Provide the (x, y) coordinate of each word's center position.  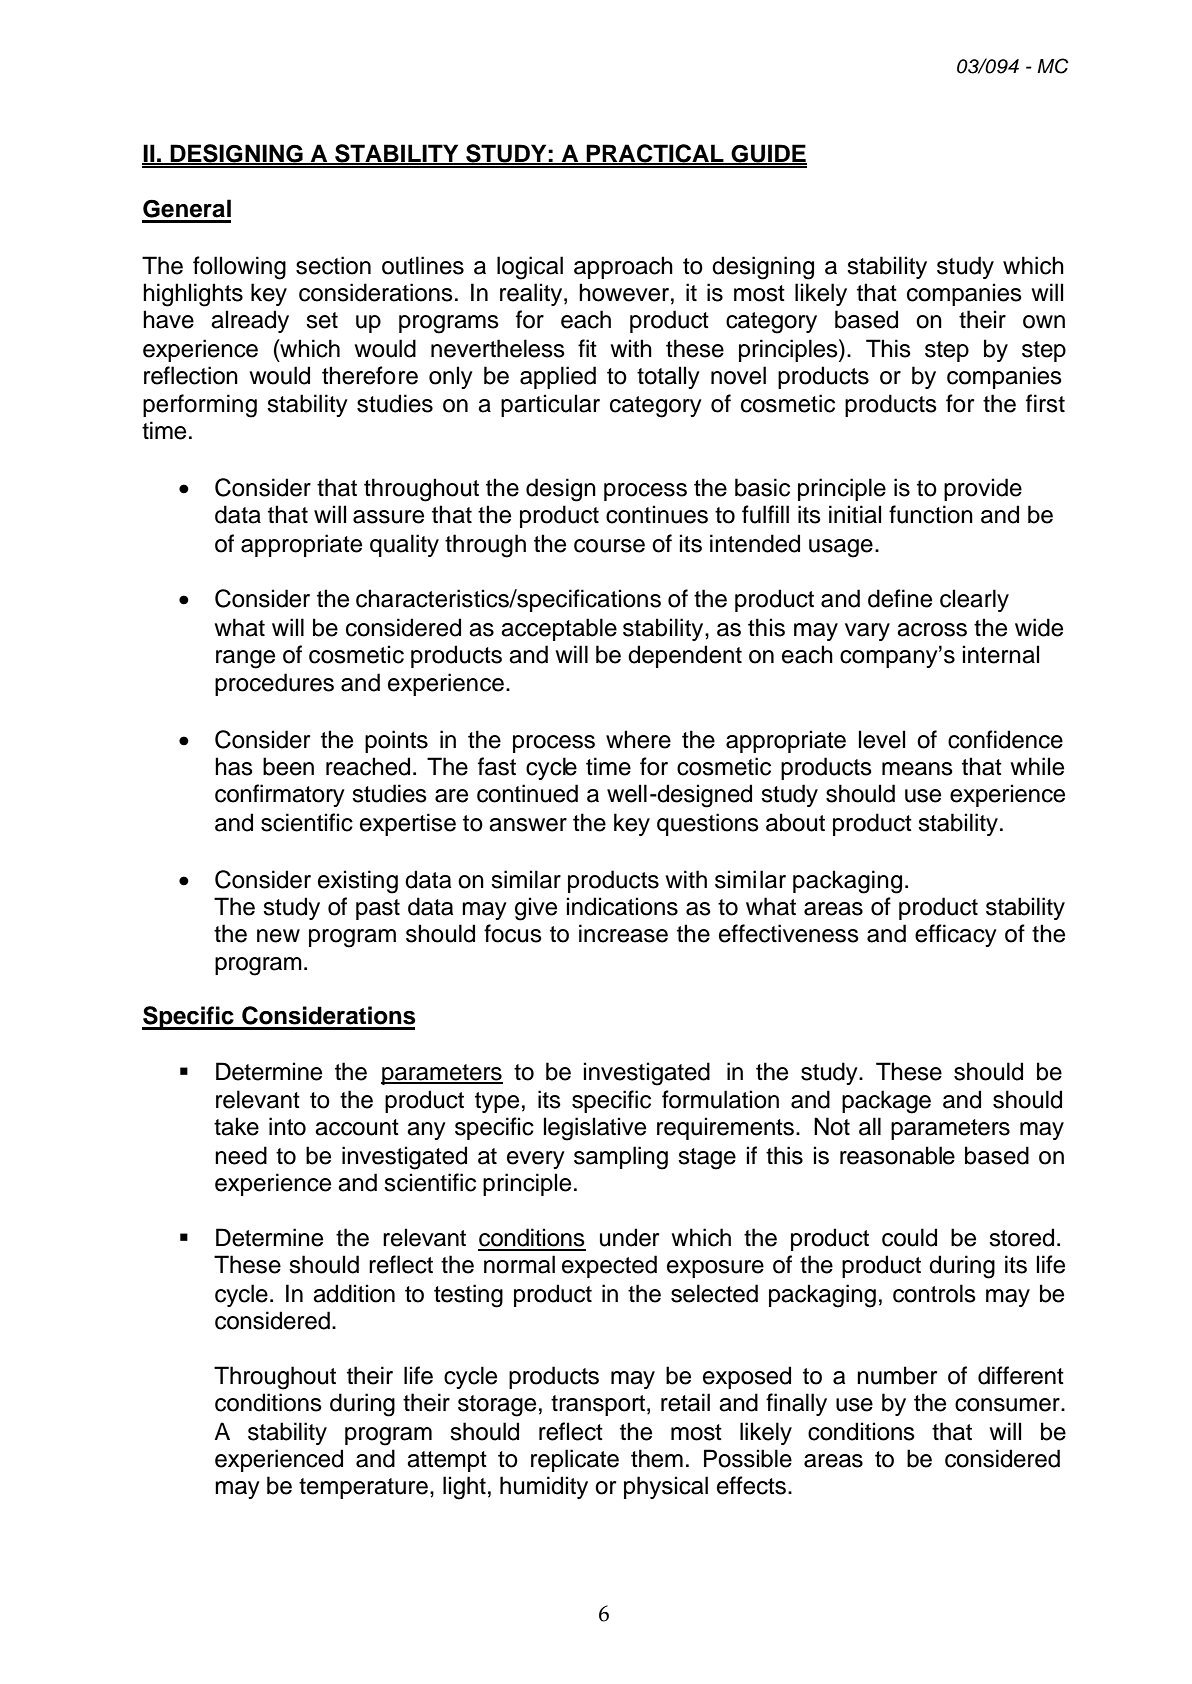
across (932, 630)
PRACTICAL (655, 154)
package (886, 1102)
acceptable (559, 629)
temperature (363, 1488)
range (245, 659)
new (278, 936)
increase (623, 933)
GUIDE (768, 154)
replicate (575, 1460)
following (239, 268)
